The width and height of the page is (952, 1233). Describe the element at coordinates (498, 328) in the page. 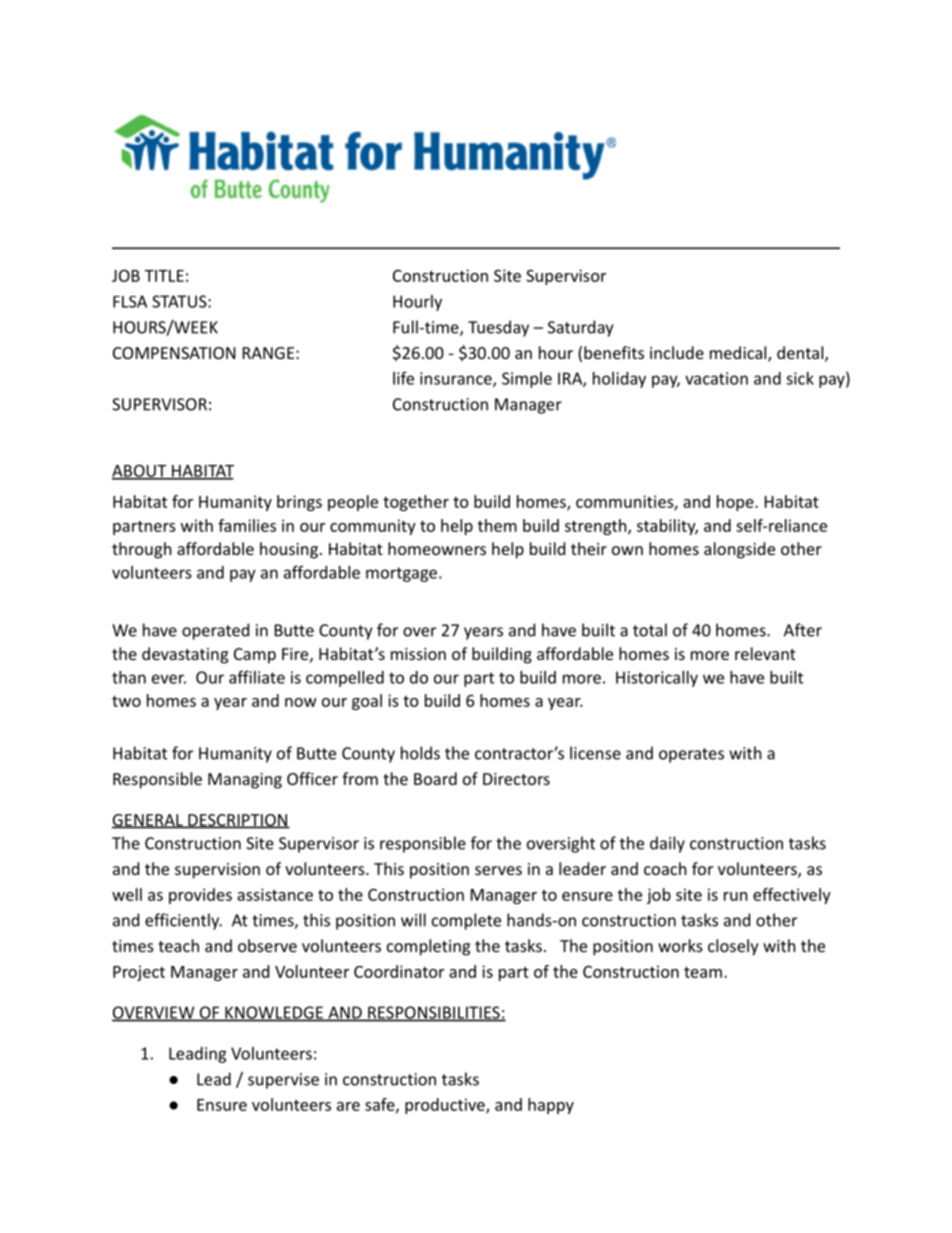

I see `Tuesday` at that location.
